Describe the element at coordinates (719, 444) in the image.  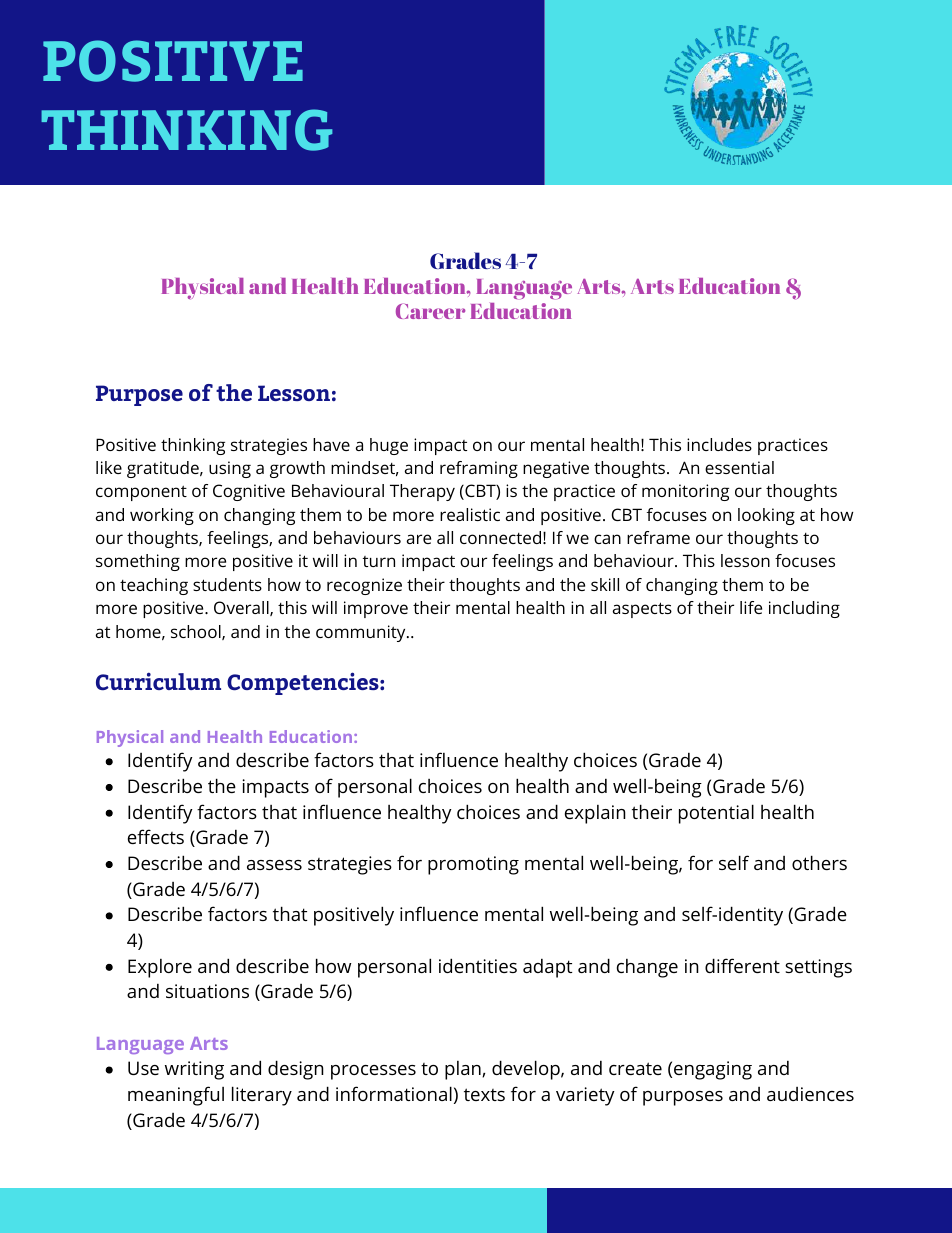
I see `includes` at that location.
